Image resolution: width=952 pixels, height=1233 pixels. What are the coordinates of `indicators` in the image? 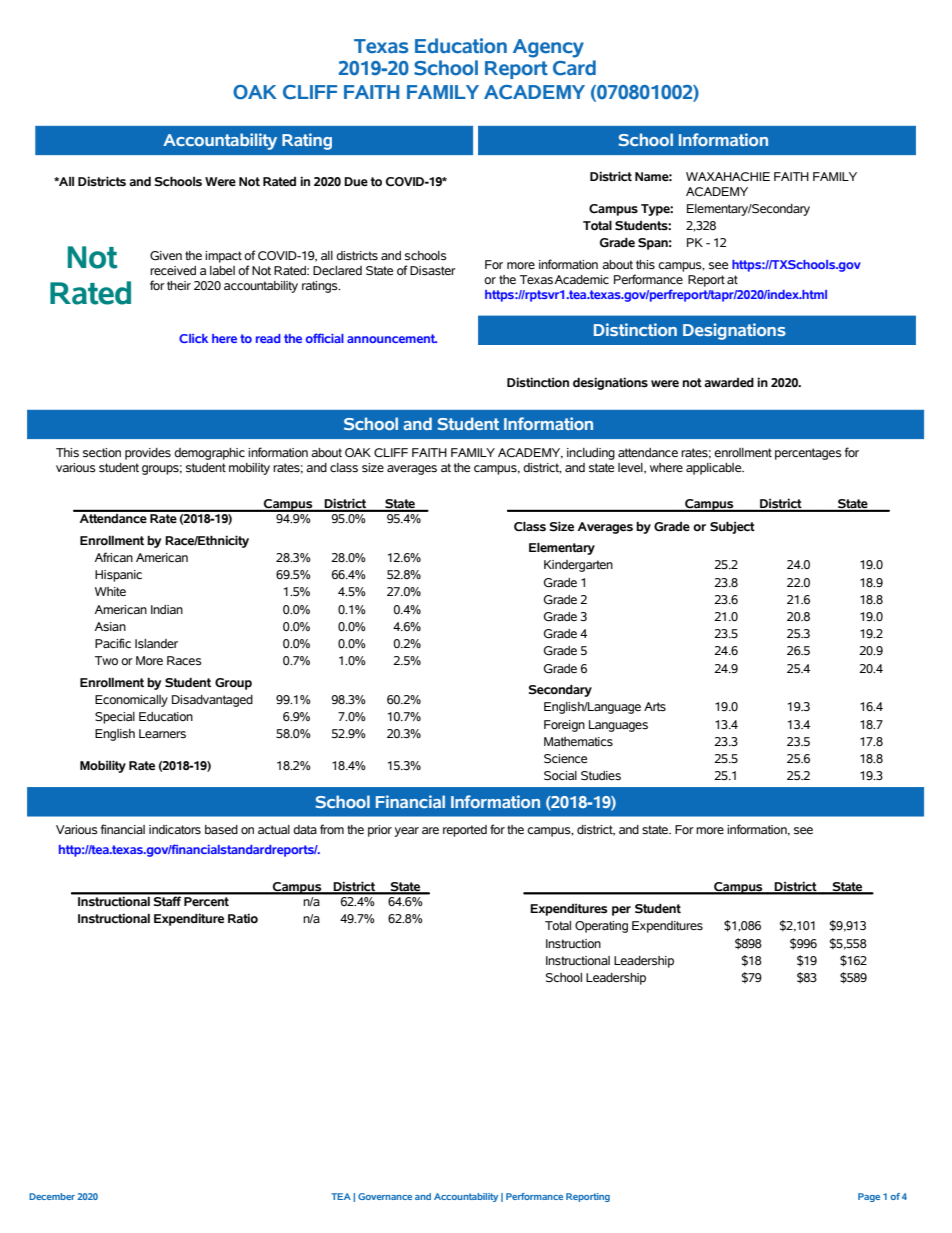 It's located at (175, 830).
